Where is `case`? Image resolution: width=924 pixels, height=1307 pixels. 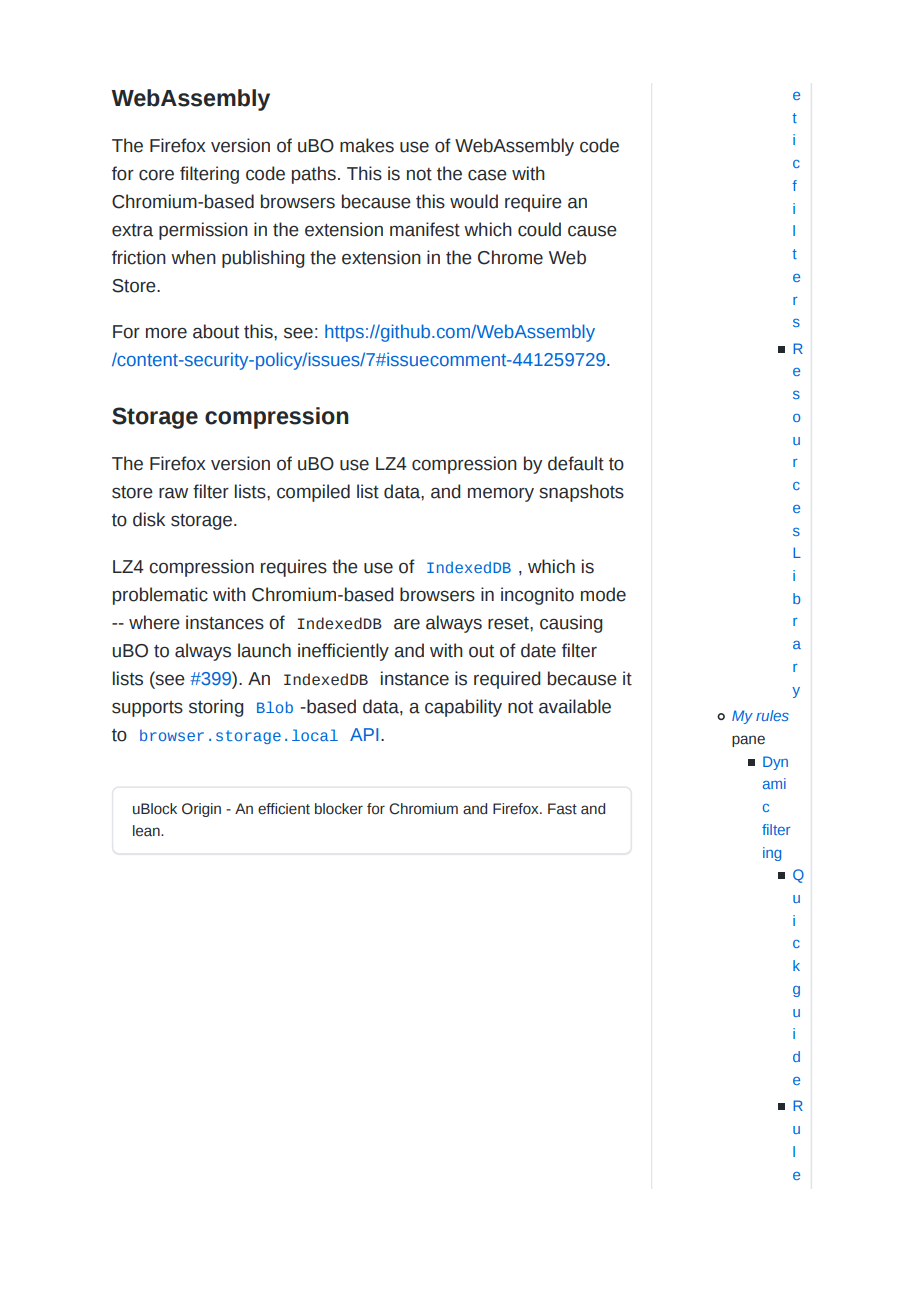
case is located at coordinates (487, 175).
